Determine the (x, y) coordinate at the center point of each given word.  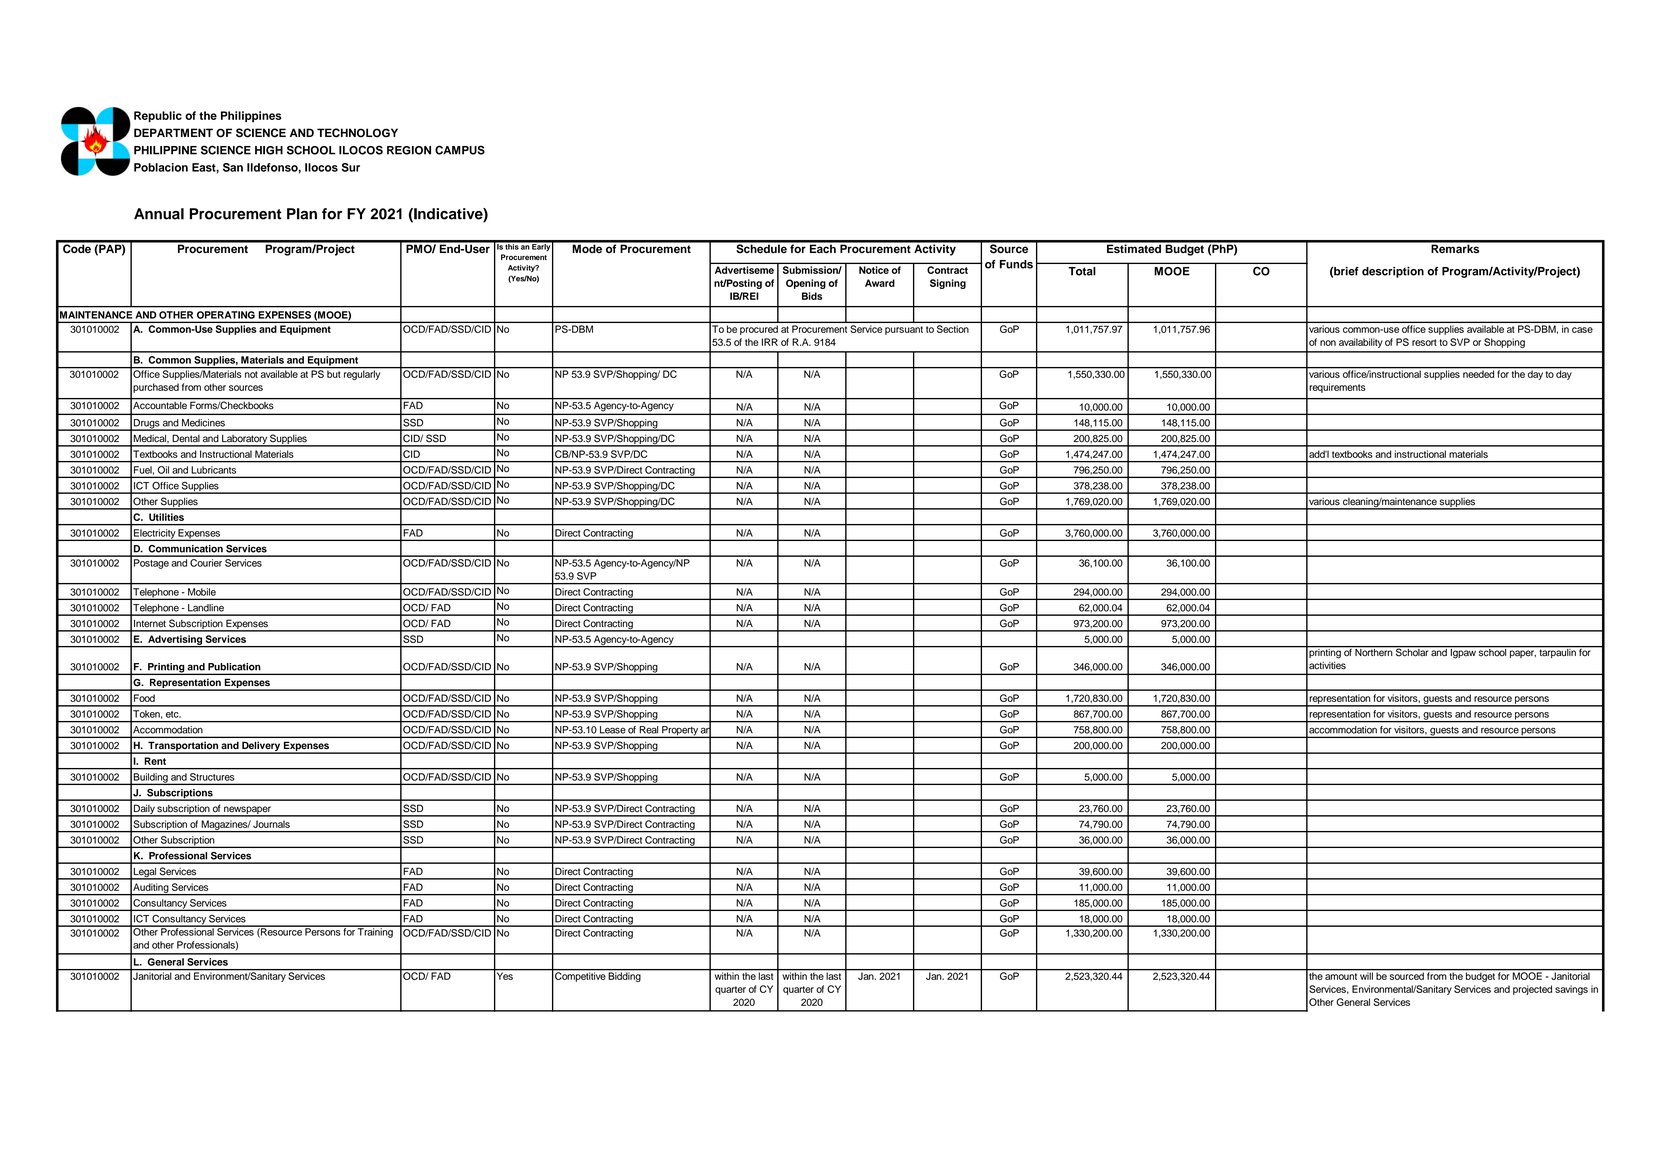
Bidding (625, 976)
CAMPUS (460, 150)
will (1366, 975)
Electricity (154, 535)
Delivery (261, 747)
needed (1478, 373)
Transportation (183, 747)
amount (1341, 976)
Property (680, 732)
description (1393, 272)
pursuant (904, 330)
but (334, 373)
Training (375, 932)
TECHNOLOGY (357, 133)
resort (1424, 342)
